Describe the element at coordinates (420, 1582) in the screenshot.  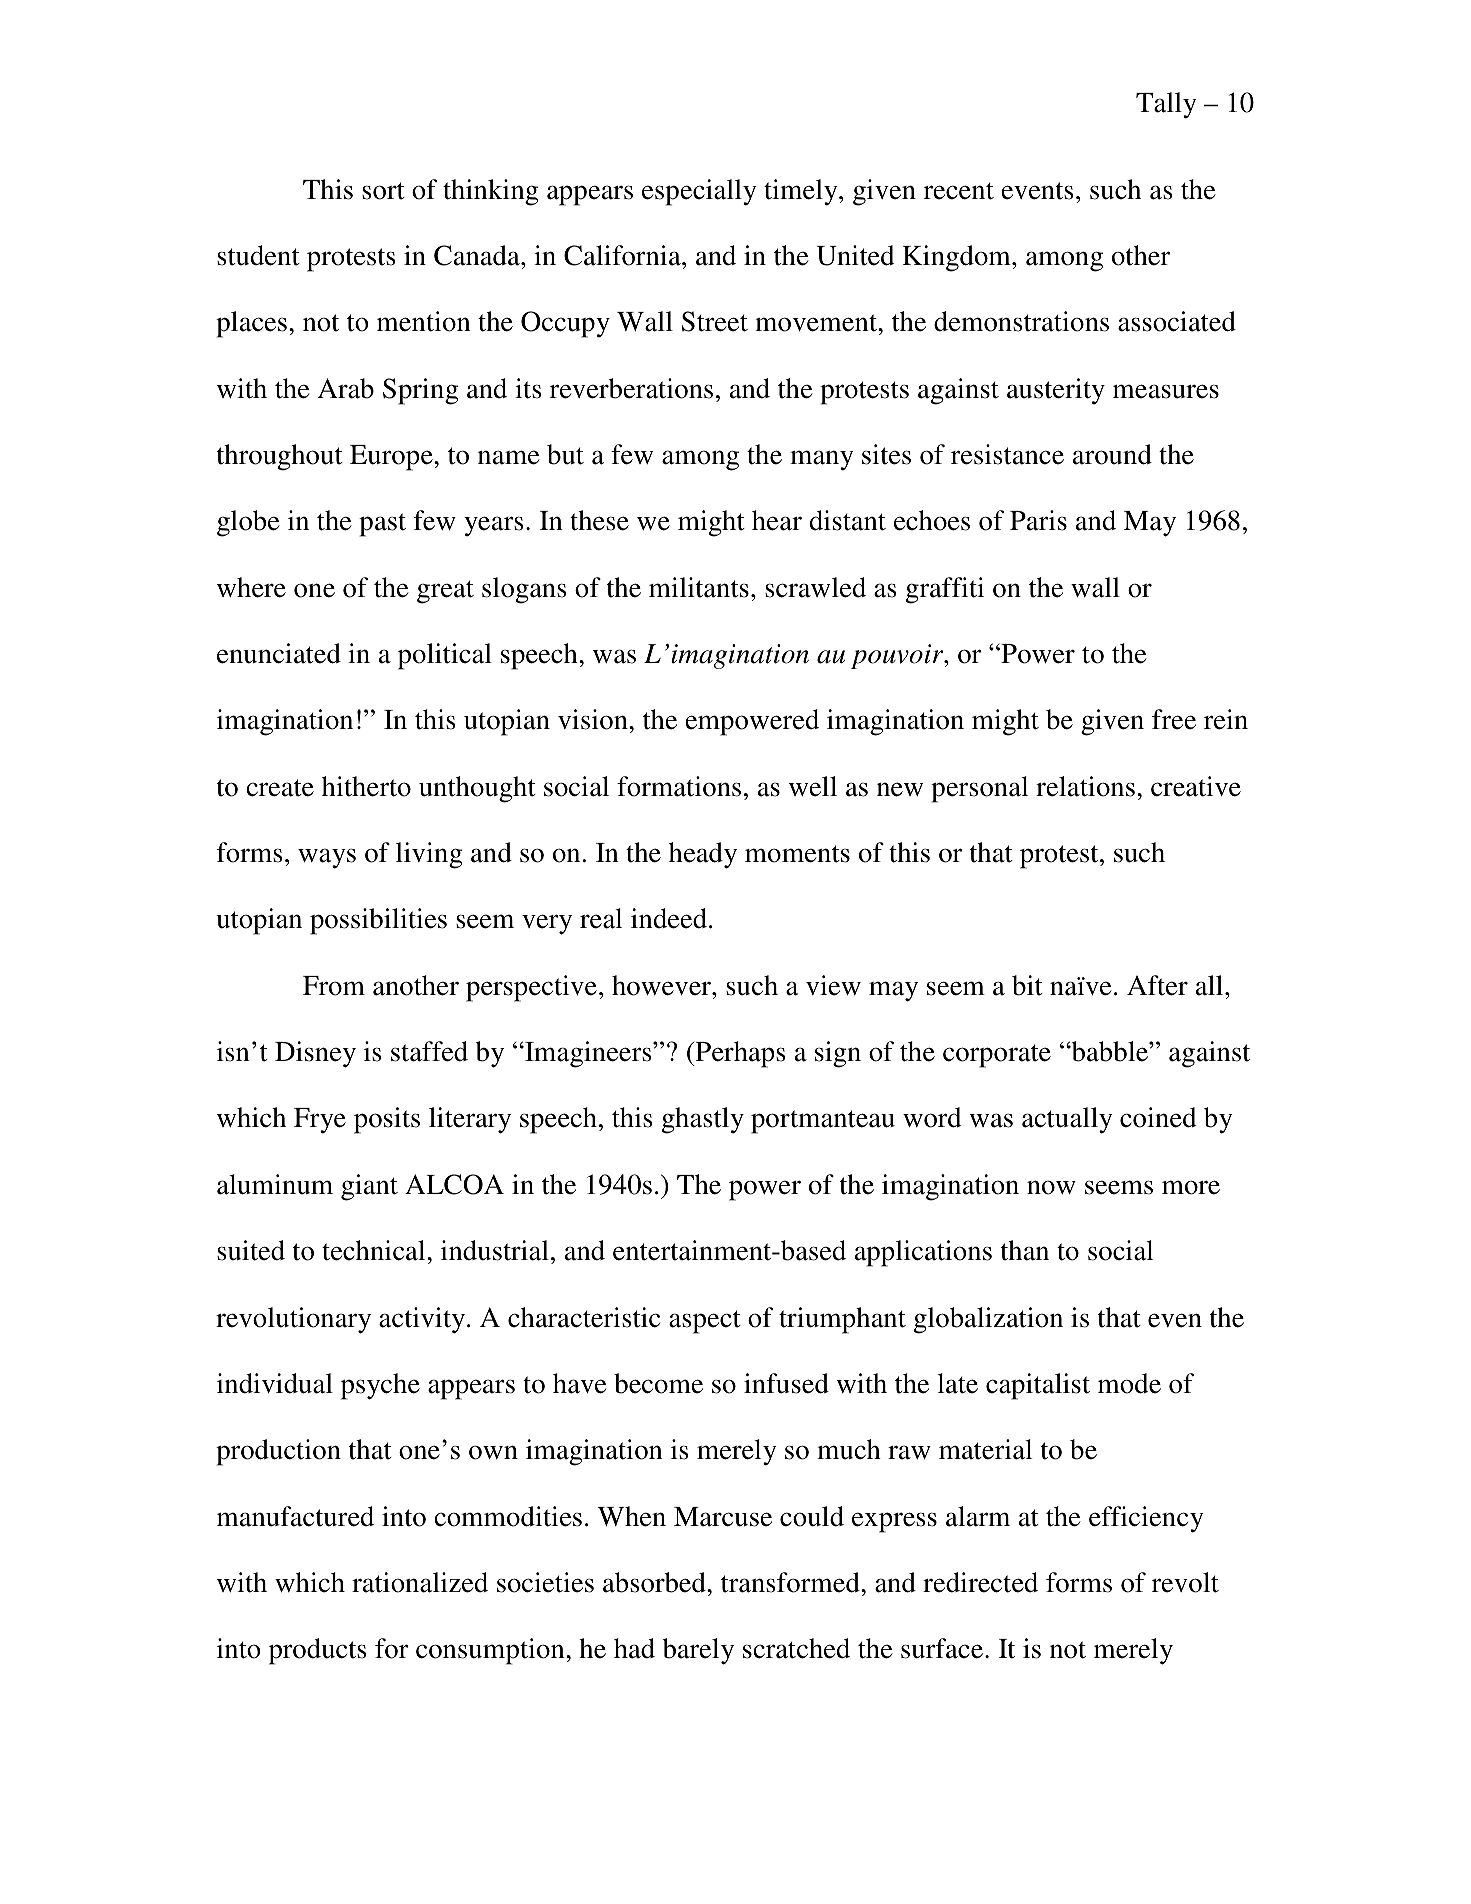
I see `rationalized` at that location.
